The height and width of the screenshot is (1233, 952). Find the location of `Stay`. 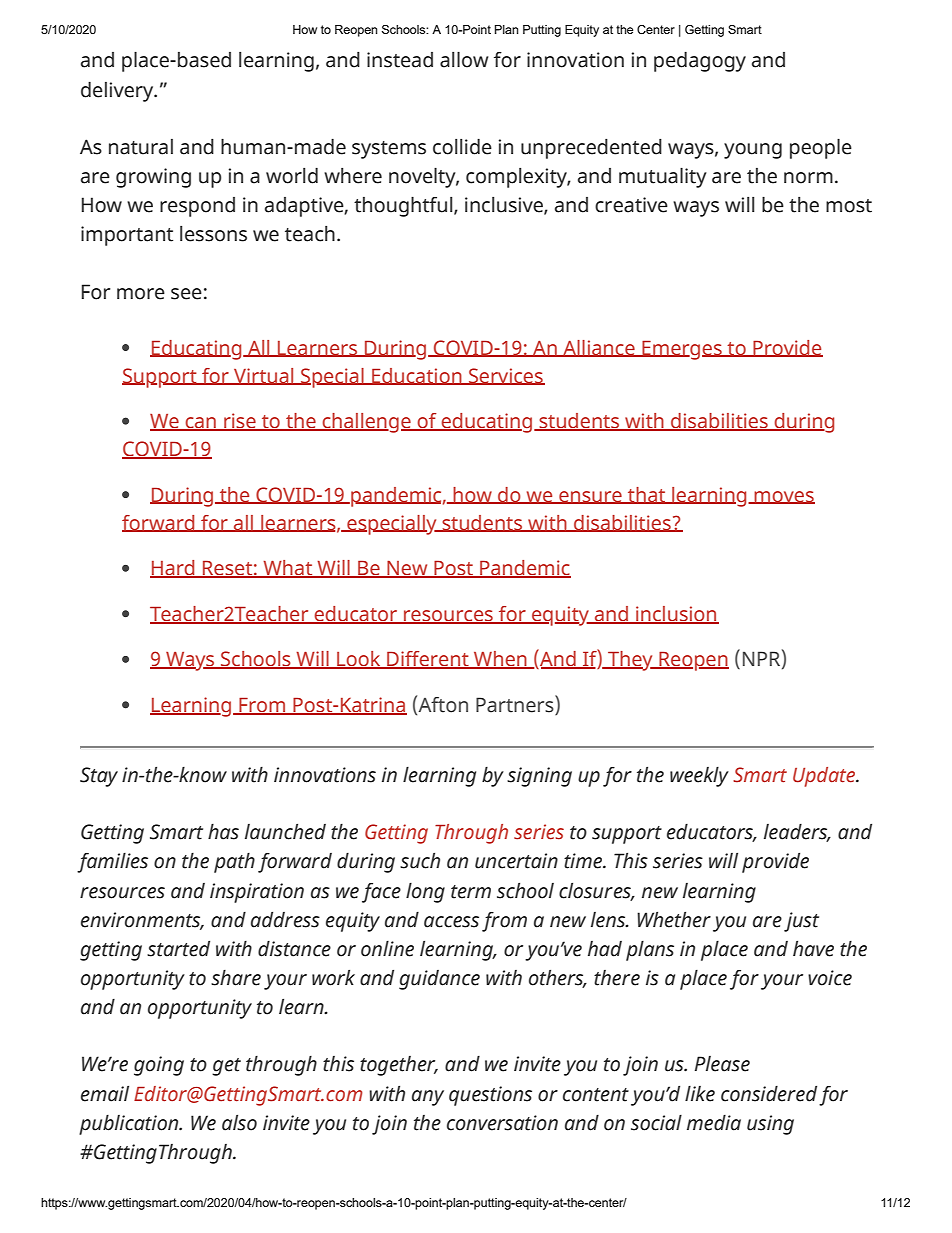

Stay is located at coordinates (99, 777).
